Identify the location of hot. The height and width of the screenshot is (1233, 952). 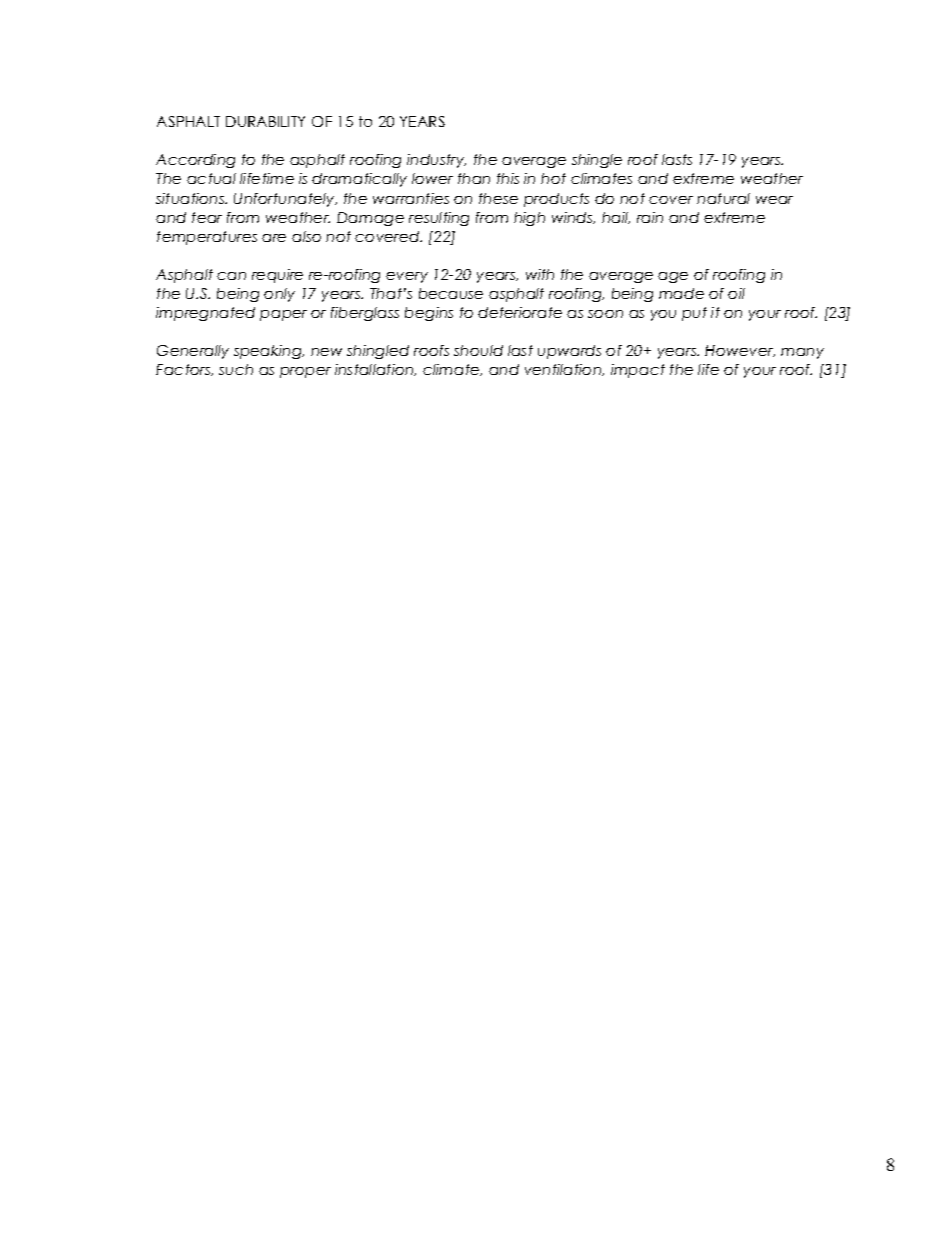
(553, 178).
